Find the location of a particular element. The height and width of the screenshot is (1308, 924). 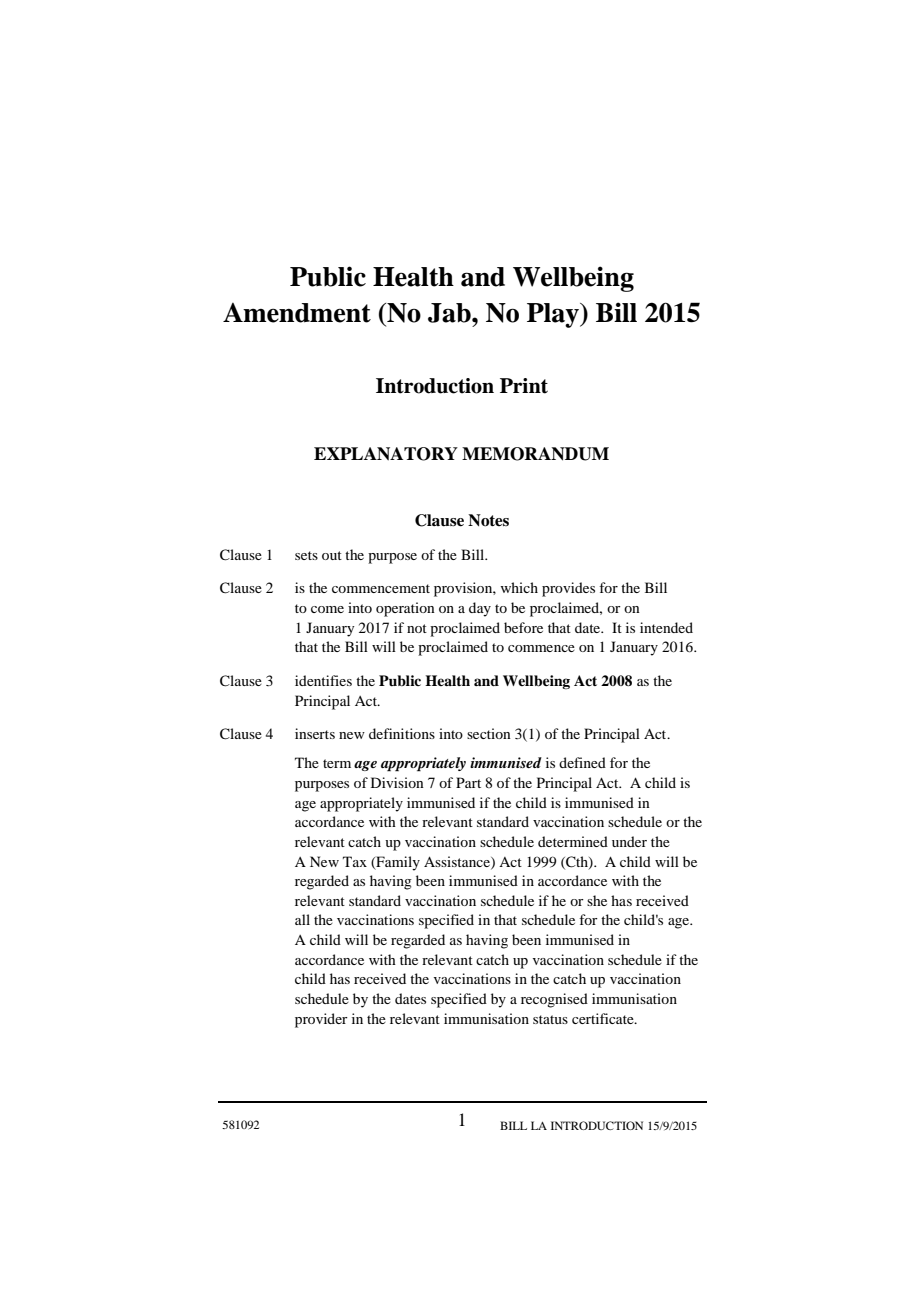

Play is located at coordinates (554, 315).
